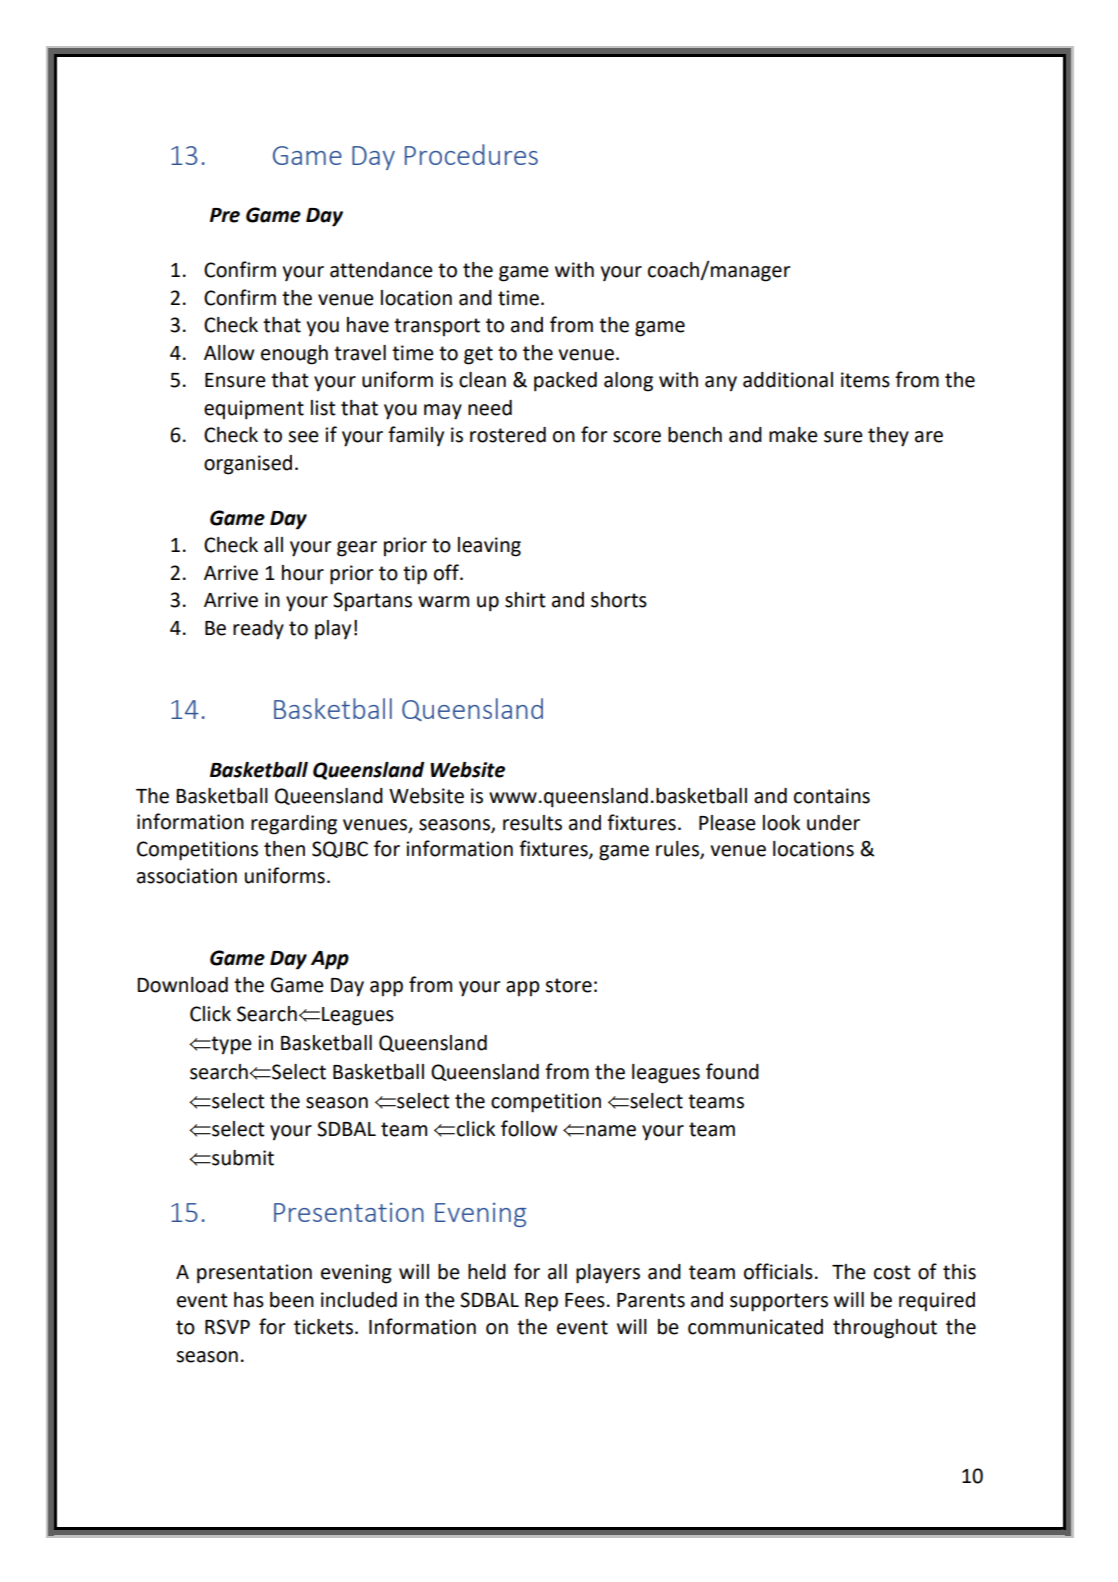 The image size is (1118, 1582). What do you see at coordinates (471, 154) in the image?
I see `Procedures` at bounding box center [471, 154].
